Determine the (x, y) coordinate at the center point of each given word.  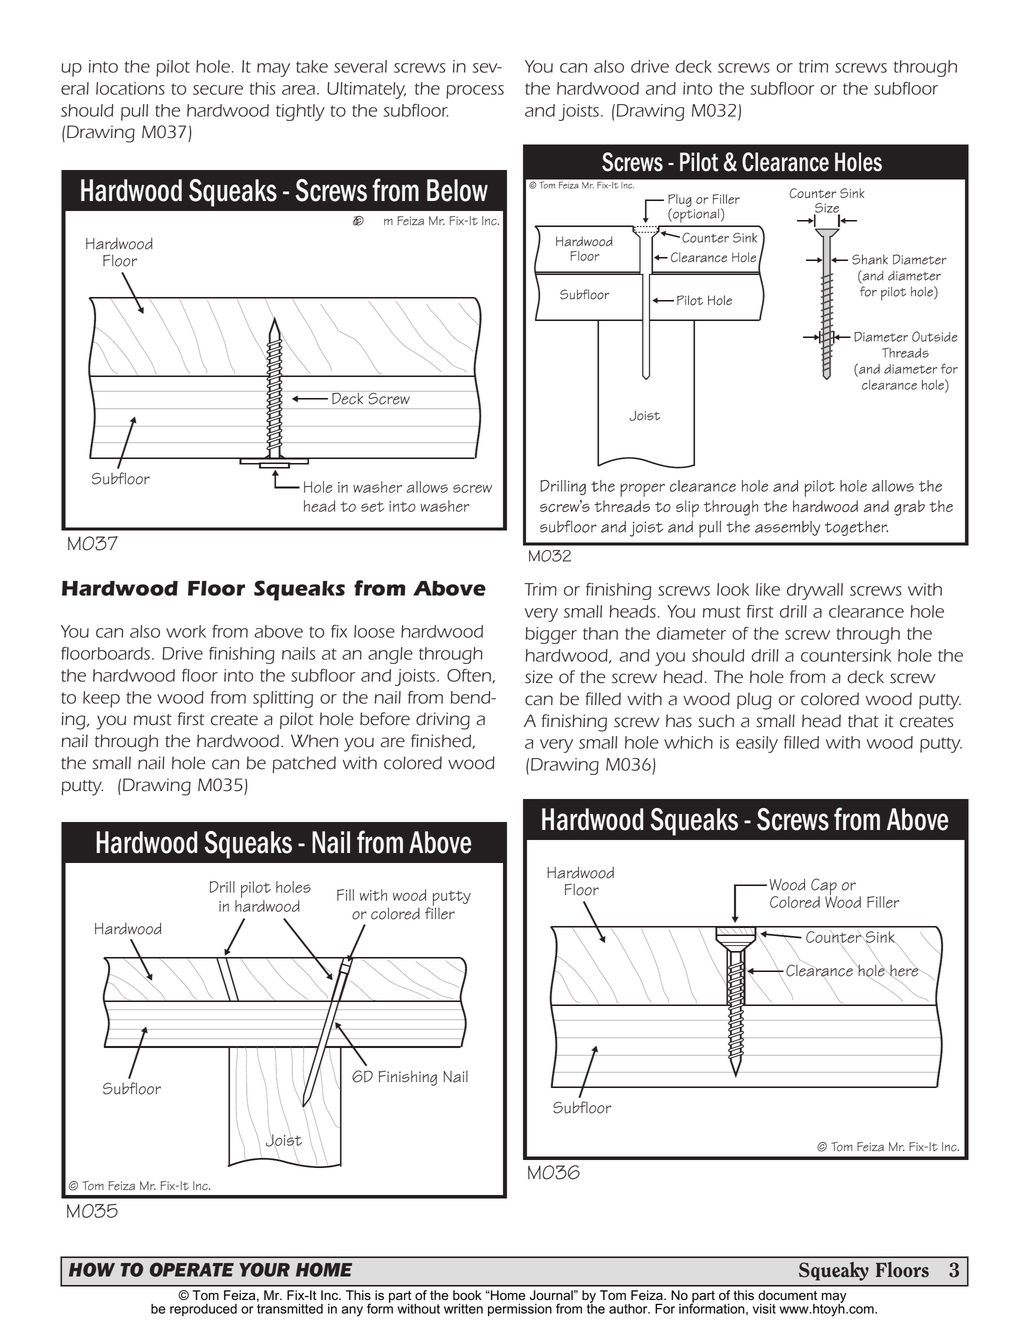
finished (442, 741)
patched (304, 764)
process (475, 92)
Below (457, 190)
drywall (815, 591)
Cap (824, 888)
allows (427, 487)
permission (520, 1310)
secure (218, 90)
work (186, 631)
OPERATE (192, 1269)
